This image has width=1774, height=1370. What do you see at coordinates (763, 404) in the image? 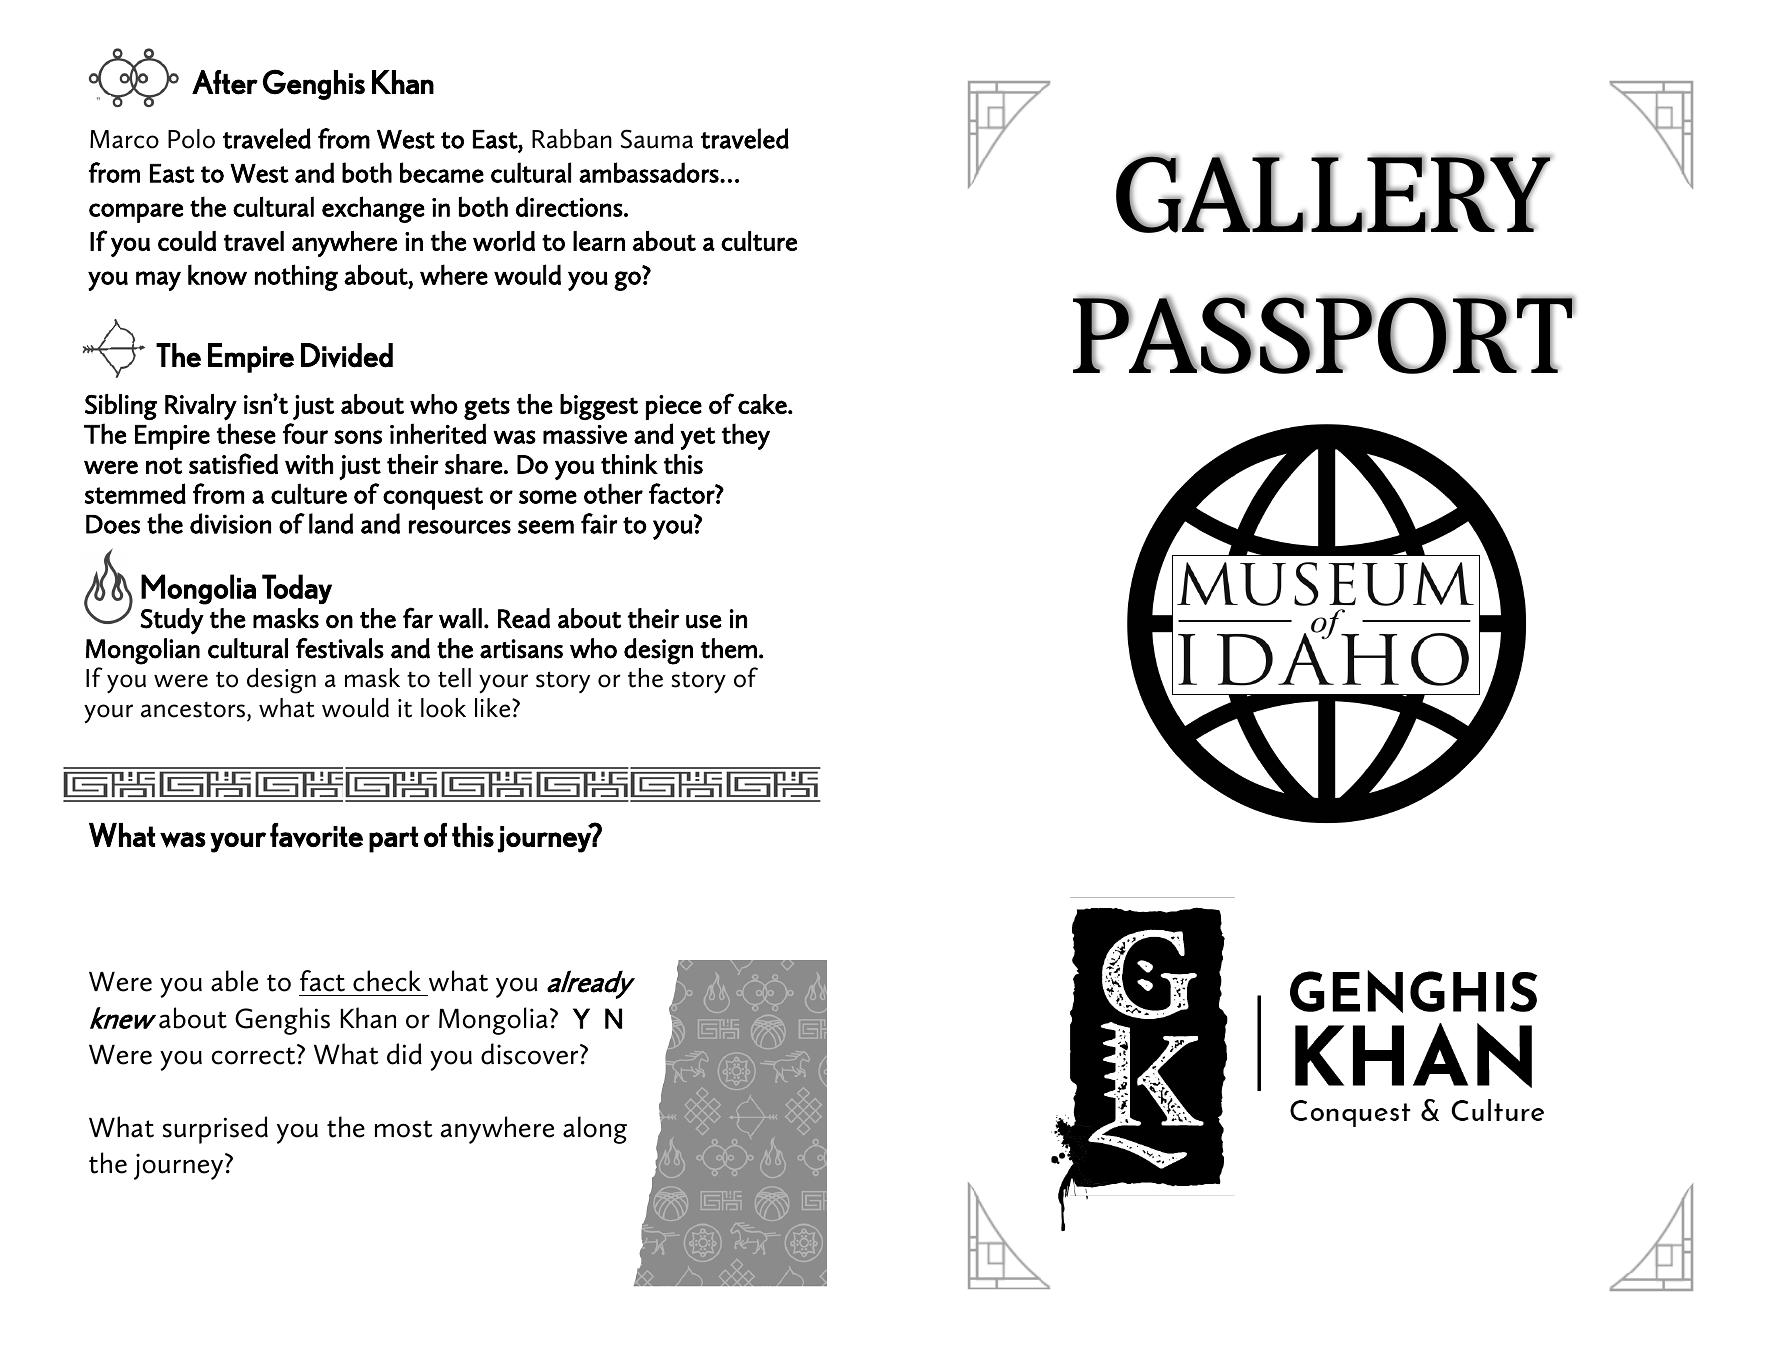
I see `cake` at bounding box center [763, 404].
